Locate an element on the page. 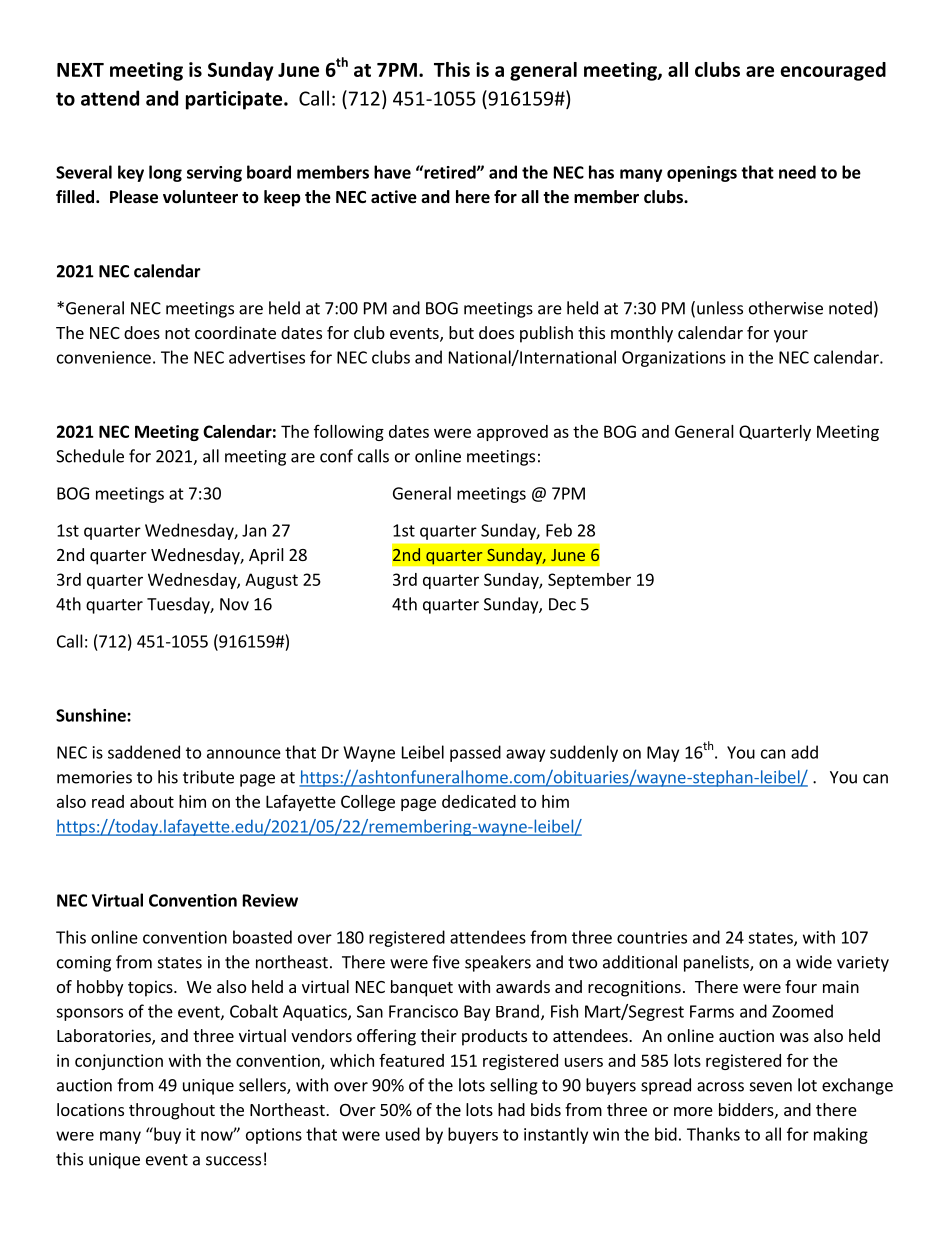  had is located at coordinates (511, 1109).
